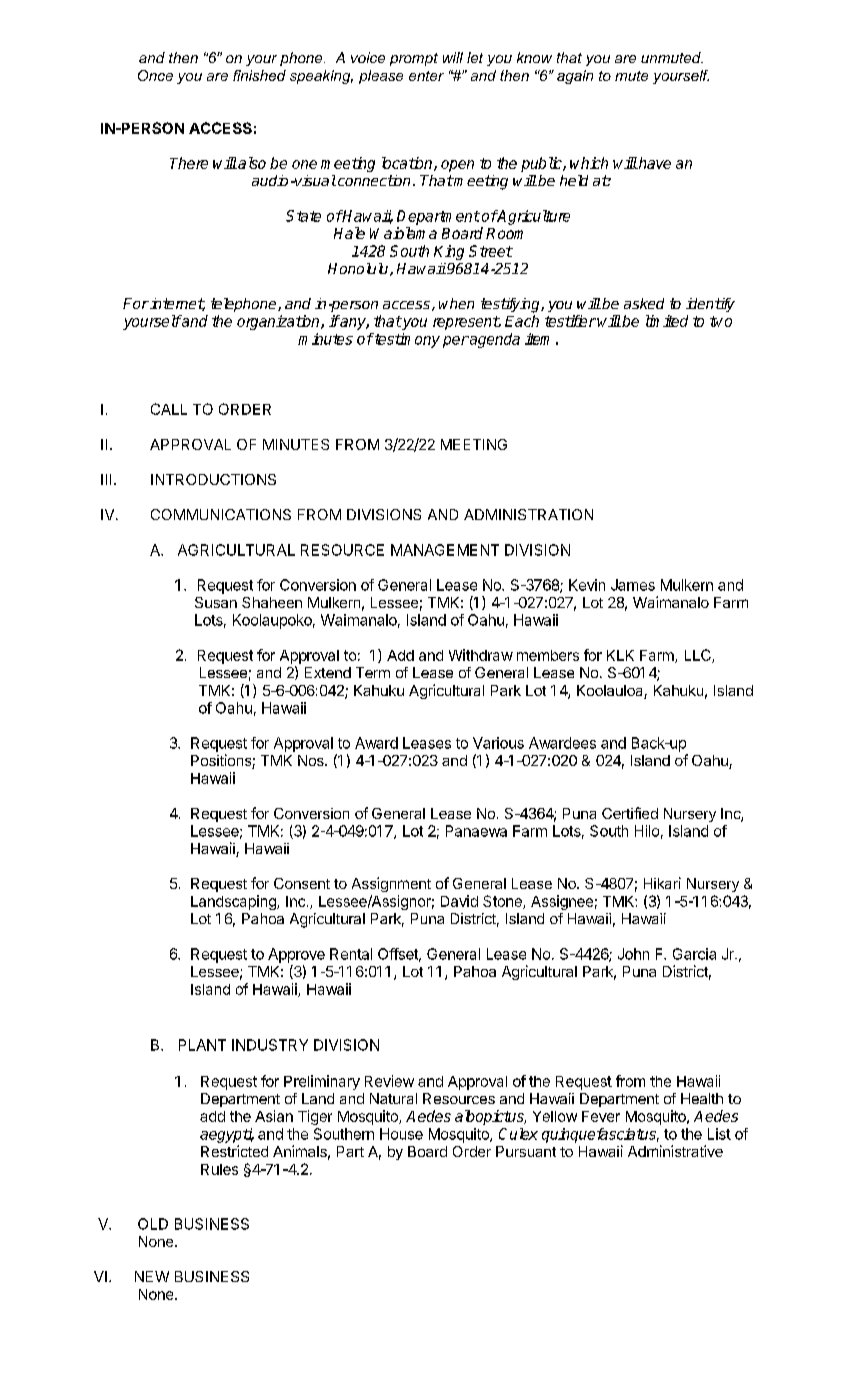 This page has height=1400, width=849. Describe the element at coordinates (401, 1134) in the page. I see `House` at that location.
